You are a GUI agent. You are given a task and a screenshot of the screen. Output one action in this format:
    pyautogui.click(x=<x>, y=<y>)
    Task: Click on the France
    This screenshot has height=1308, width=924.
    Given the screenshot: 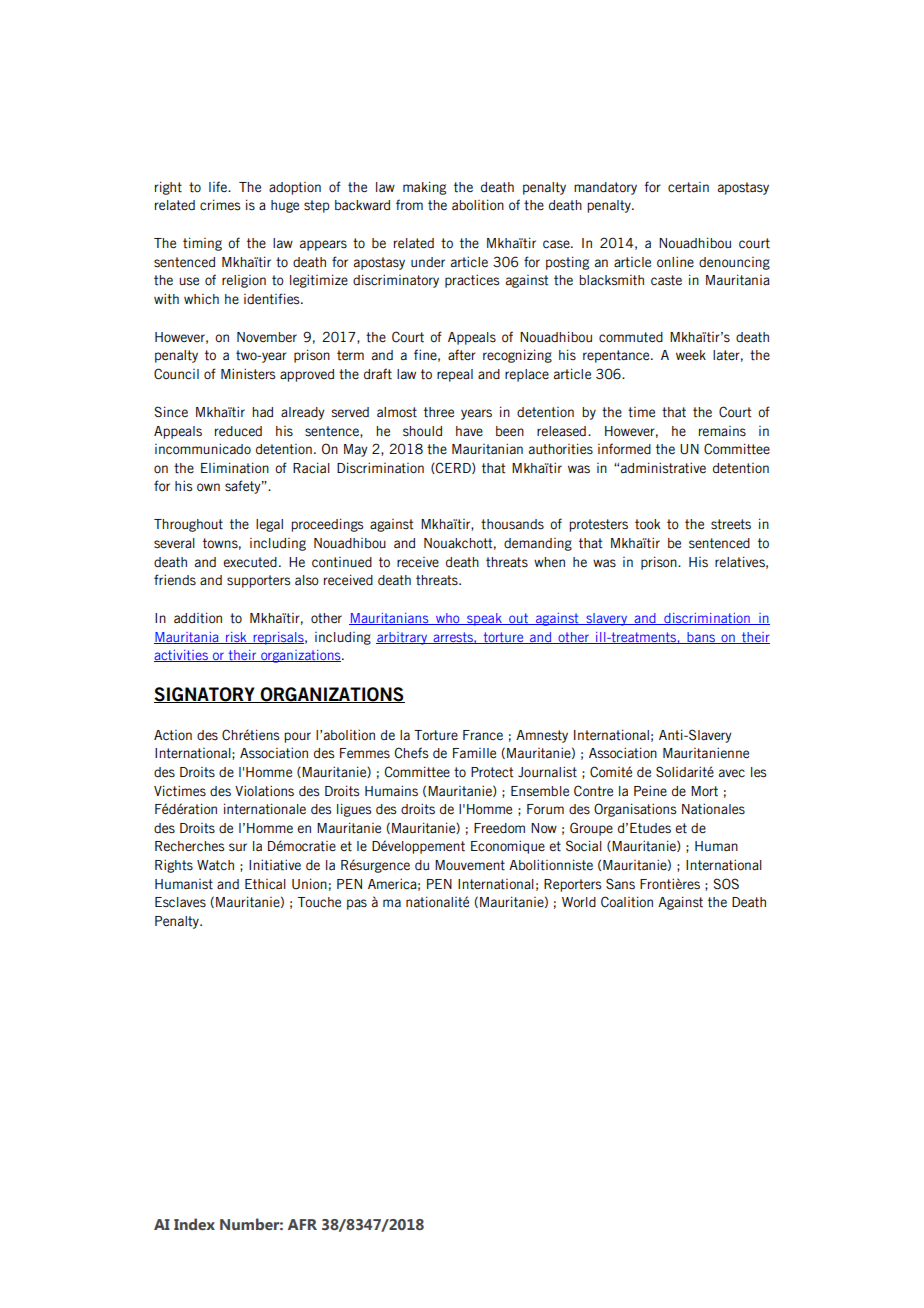 What is the action you would take?
    pyautogui.click(x=483, y=735)
